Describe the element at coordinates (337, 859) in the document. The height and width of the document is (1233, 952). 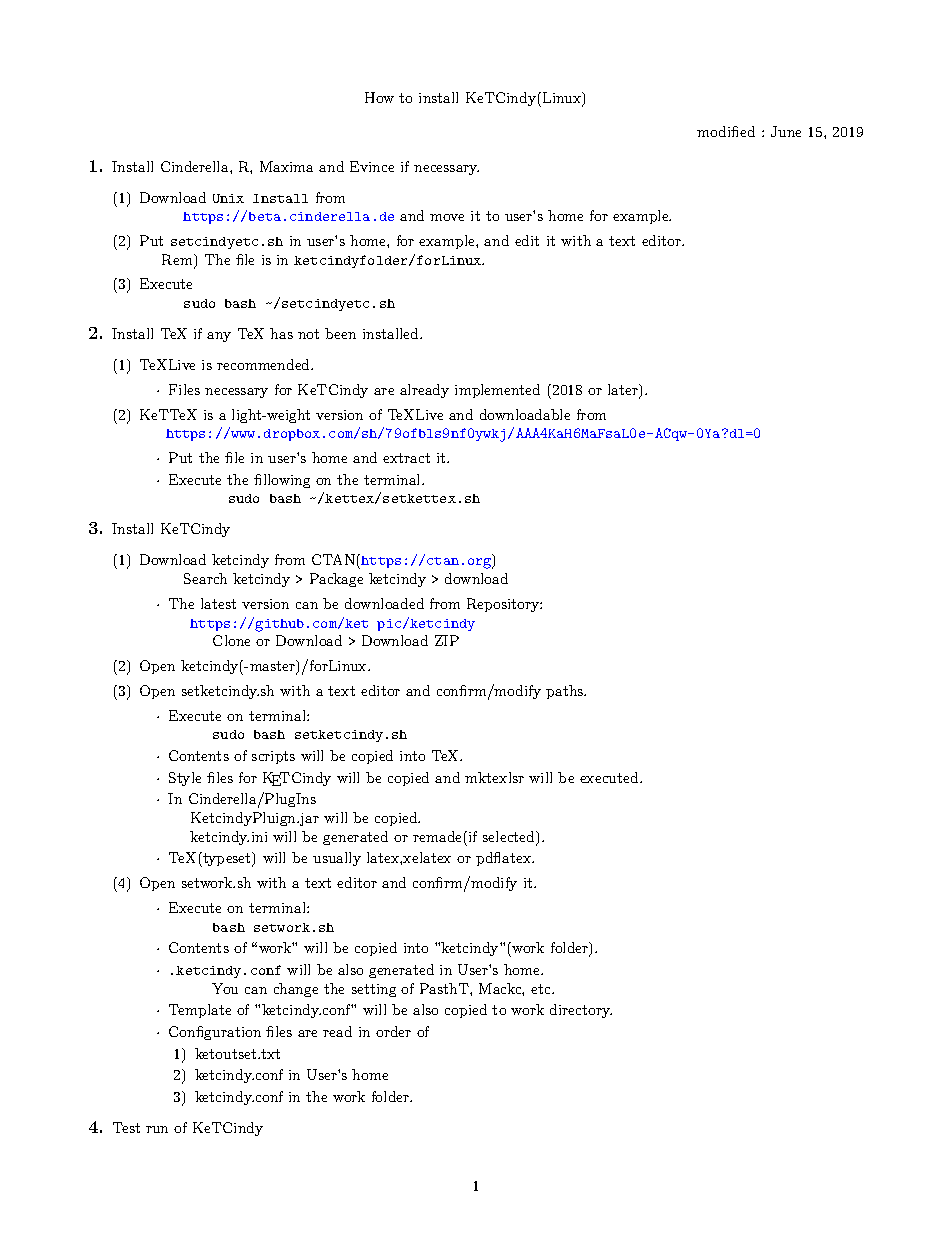
I see `usually` at that location.
